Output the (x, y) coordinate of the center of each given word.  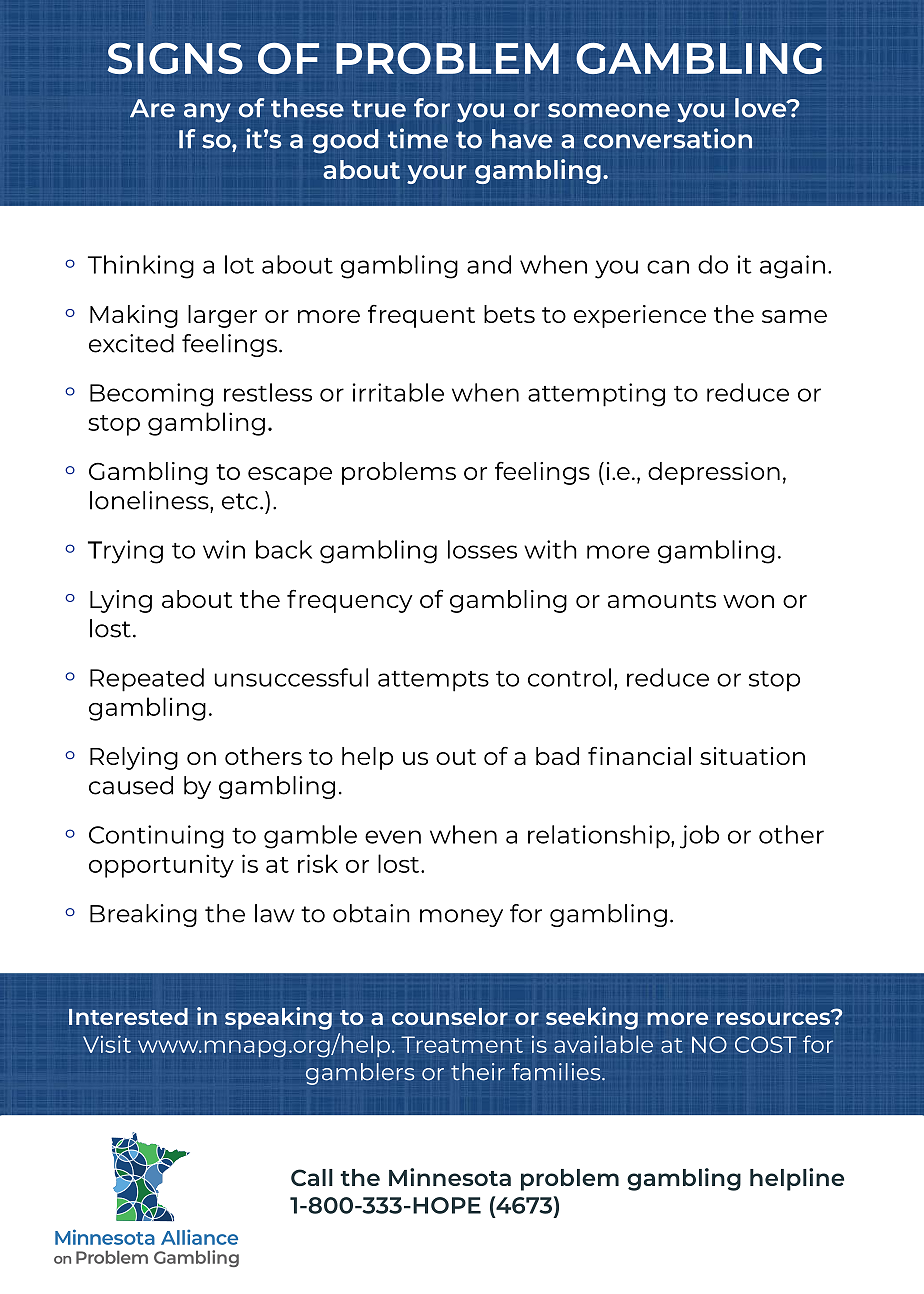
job (699, 837)
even (393, 837)
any (207, 113)
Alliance (199, 1237)
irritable (398, 392)
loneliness (150, 500)
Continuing (156, 837)
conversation (668, 138)
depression (714, 473)
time (418, 138)
